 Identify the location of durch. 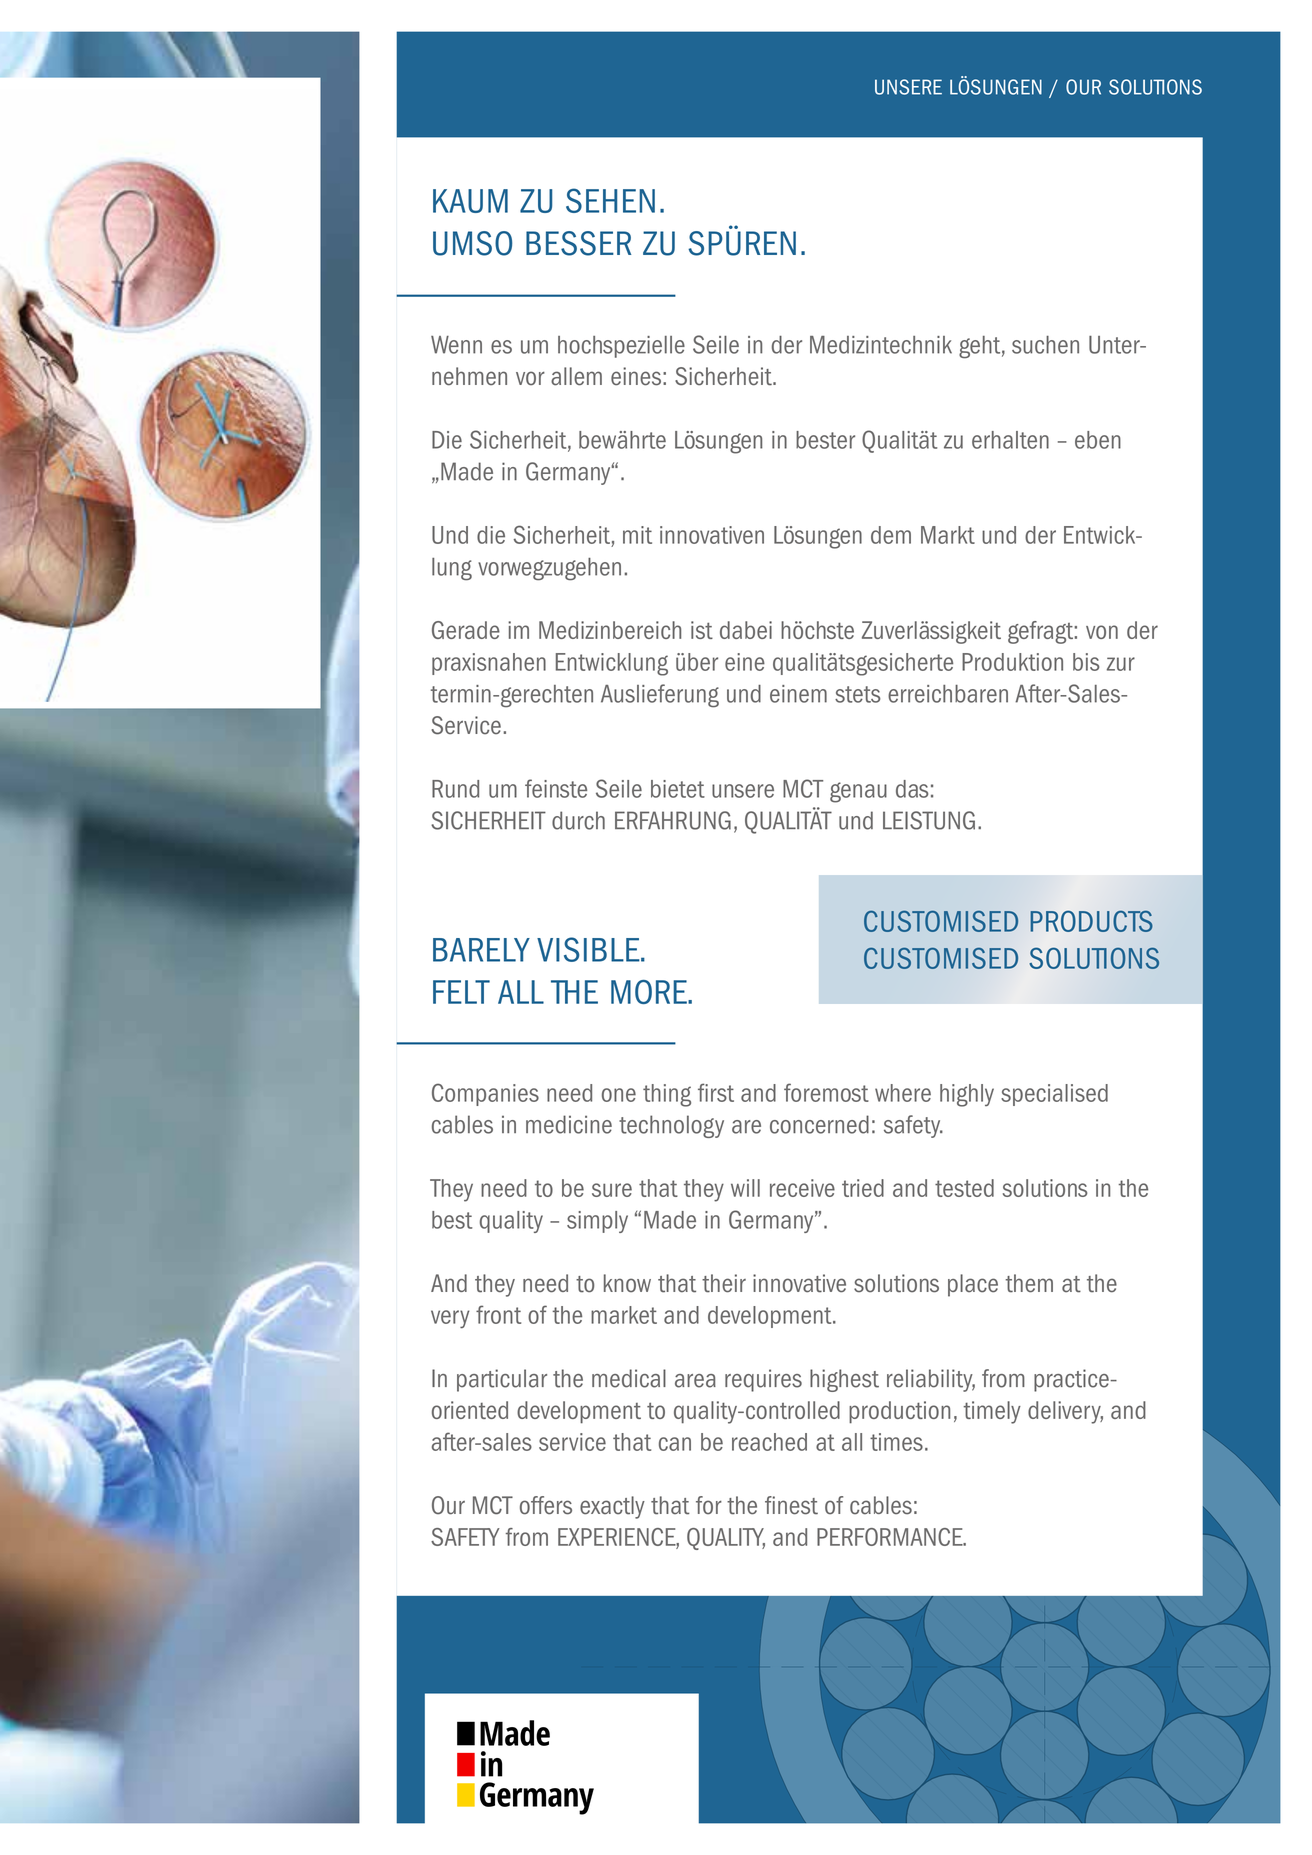
(578, 820).
